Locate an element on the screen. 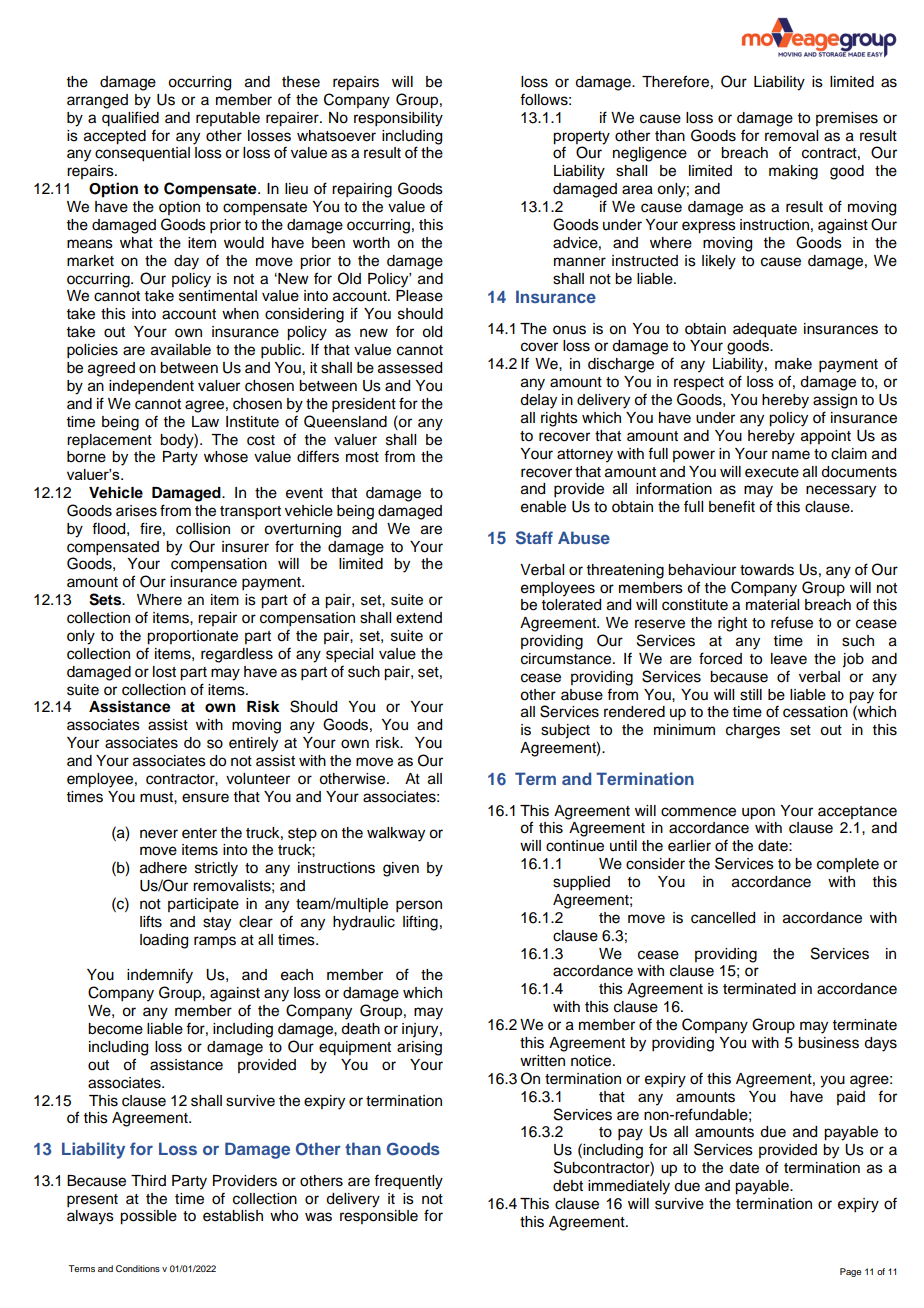  arises is located at coordinates (136, 511).
